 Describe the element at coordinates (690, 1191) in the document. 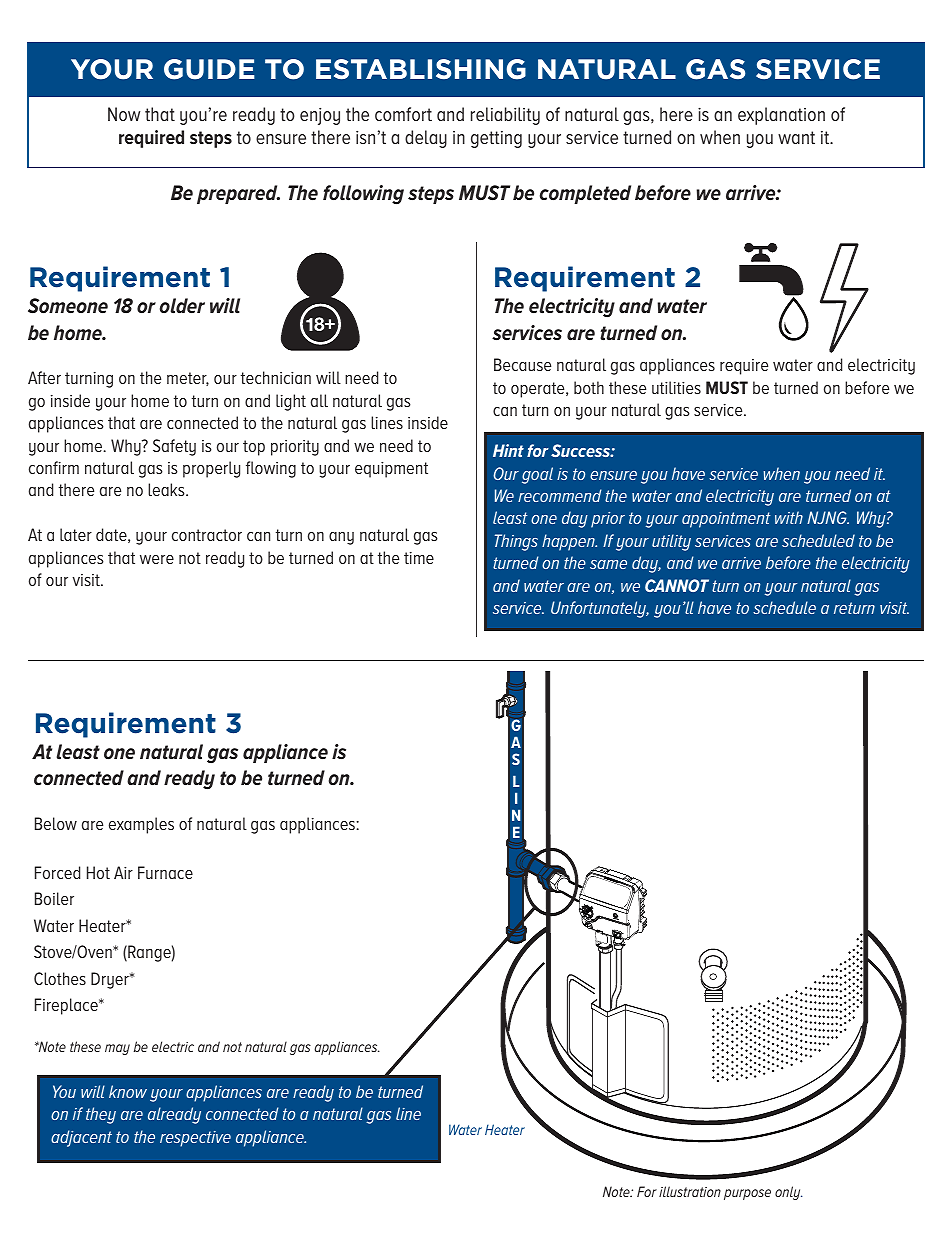

I see `illustration` at that location.
